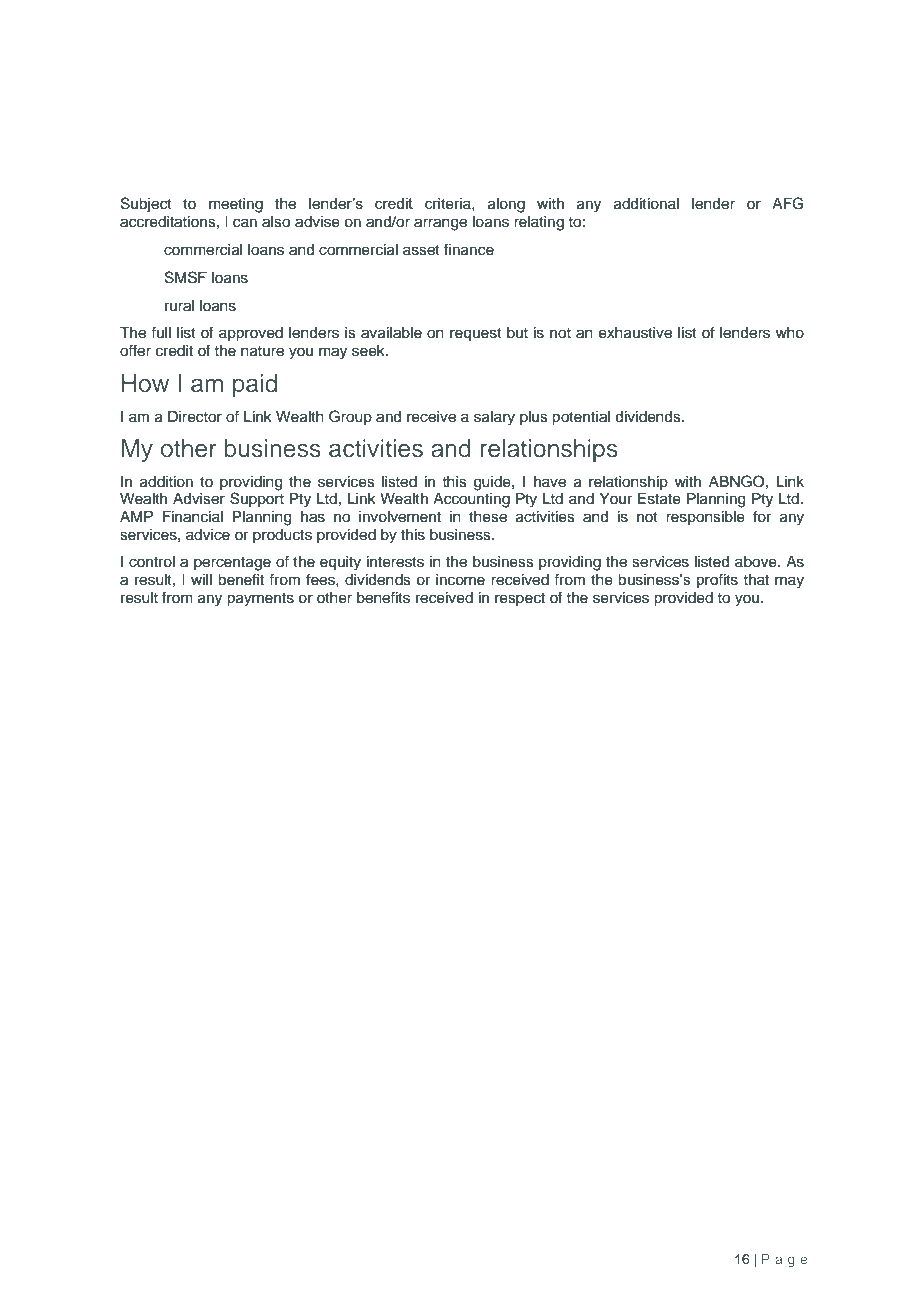 Image resolution: width=924 pixels, height=1308 pixels. What do you see at coordinates (471, 500) in the screenshot?
I see `Accounting` at bounding box center [471, 500].
